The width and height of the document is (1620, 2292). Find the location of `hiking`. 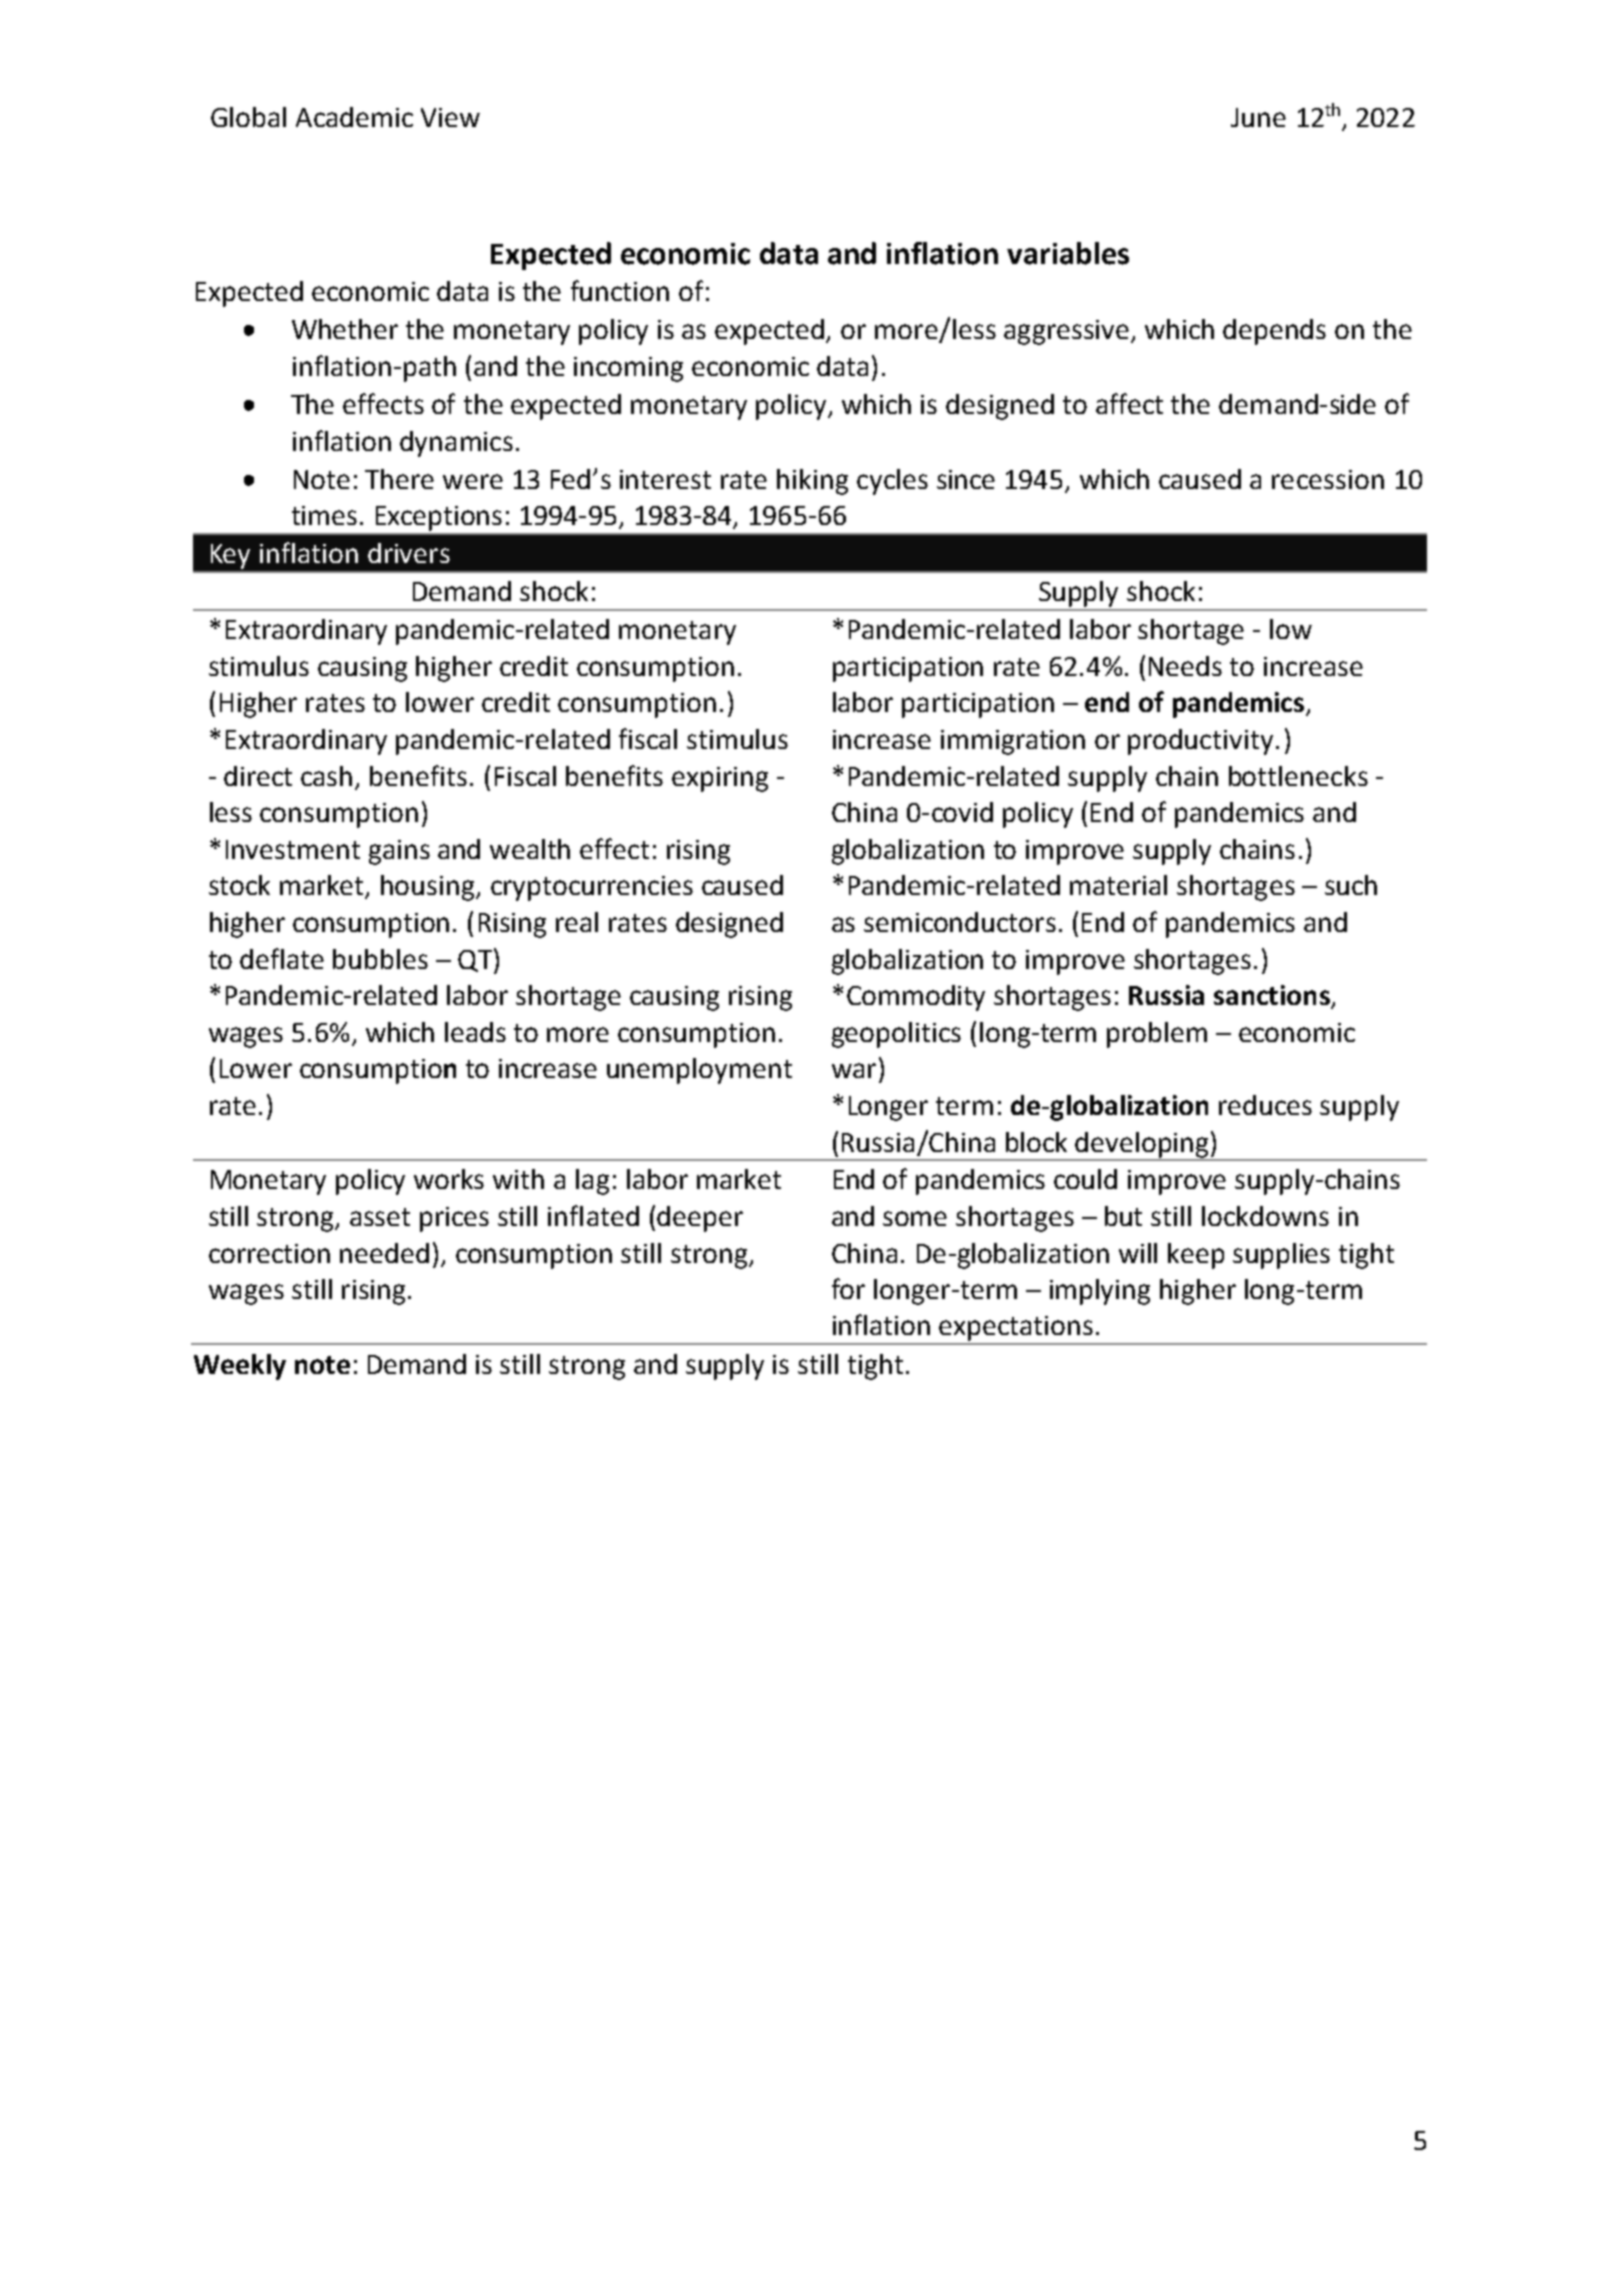

hiking is located at coordinates (812, 482).
